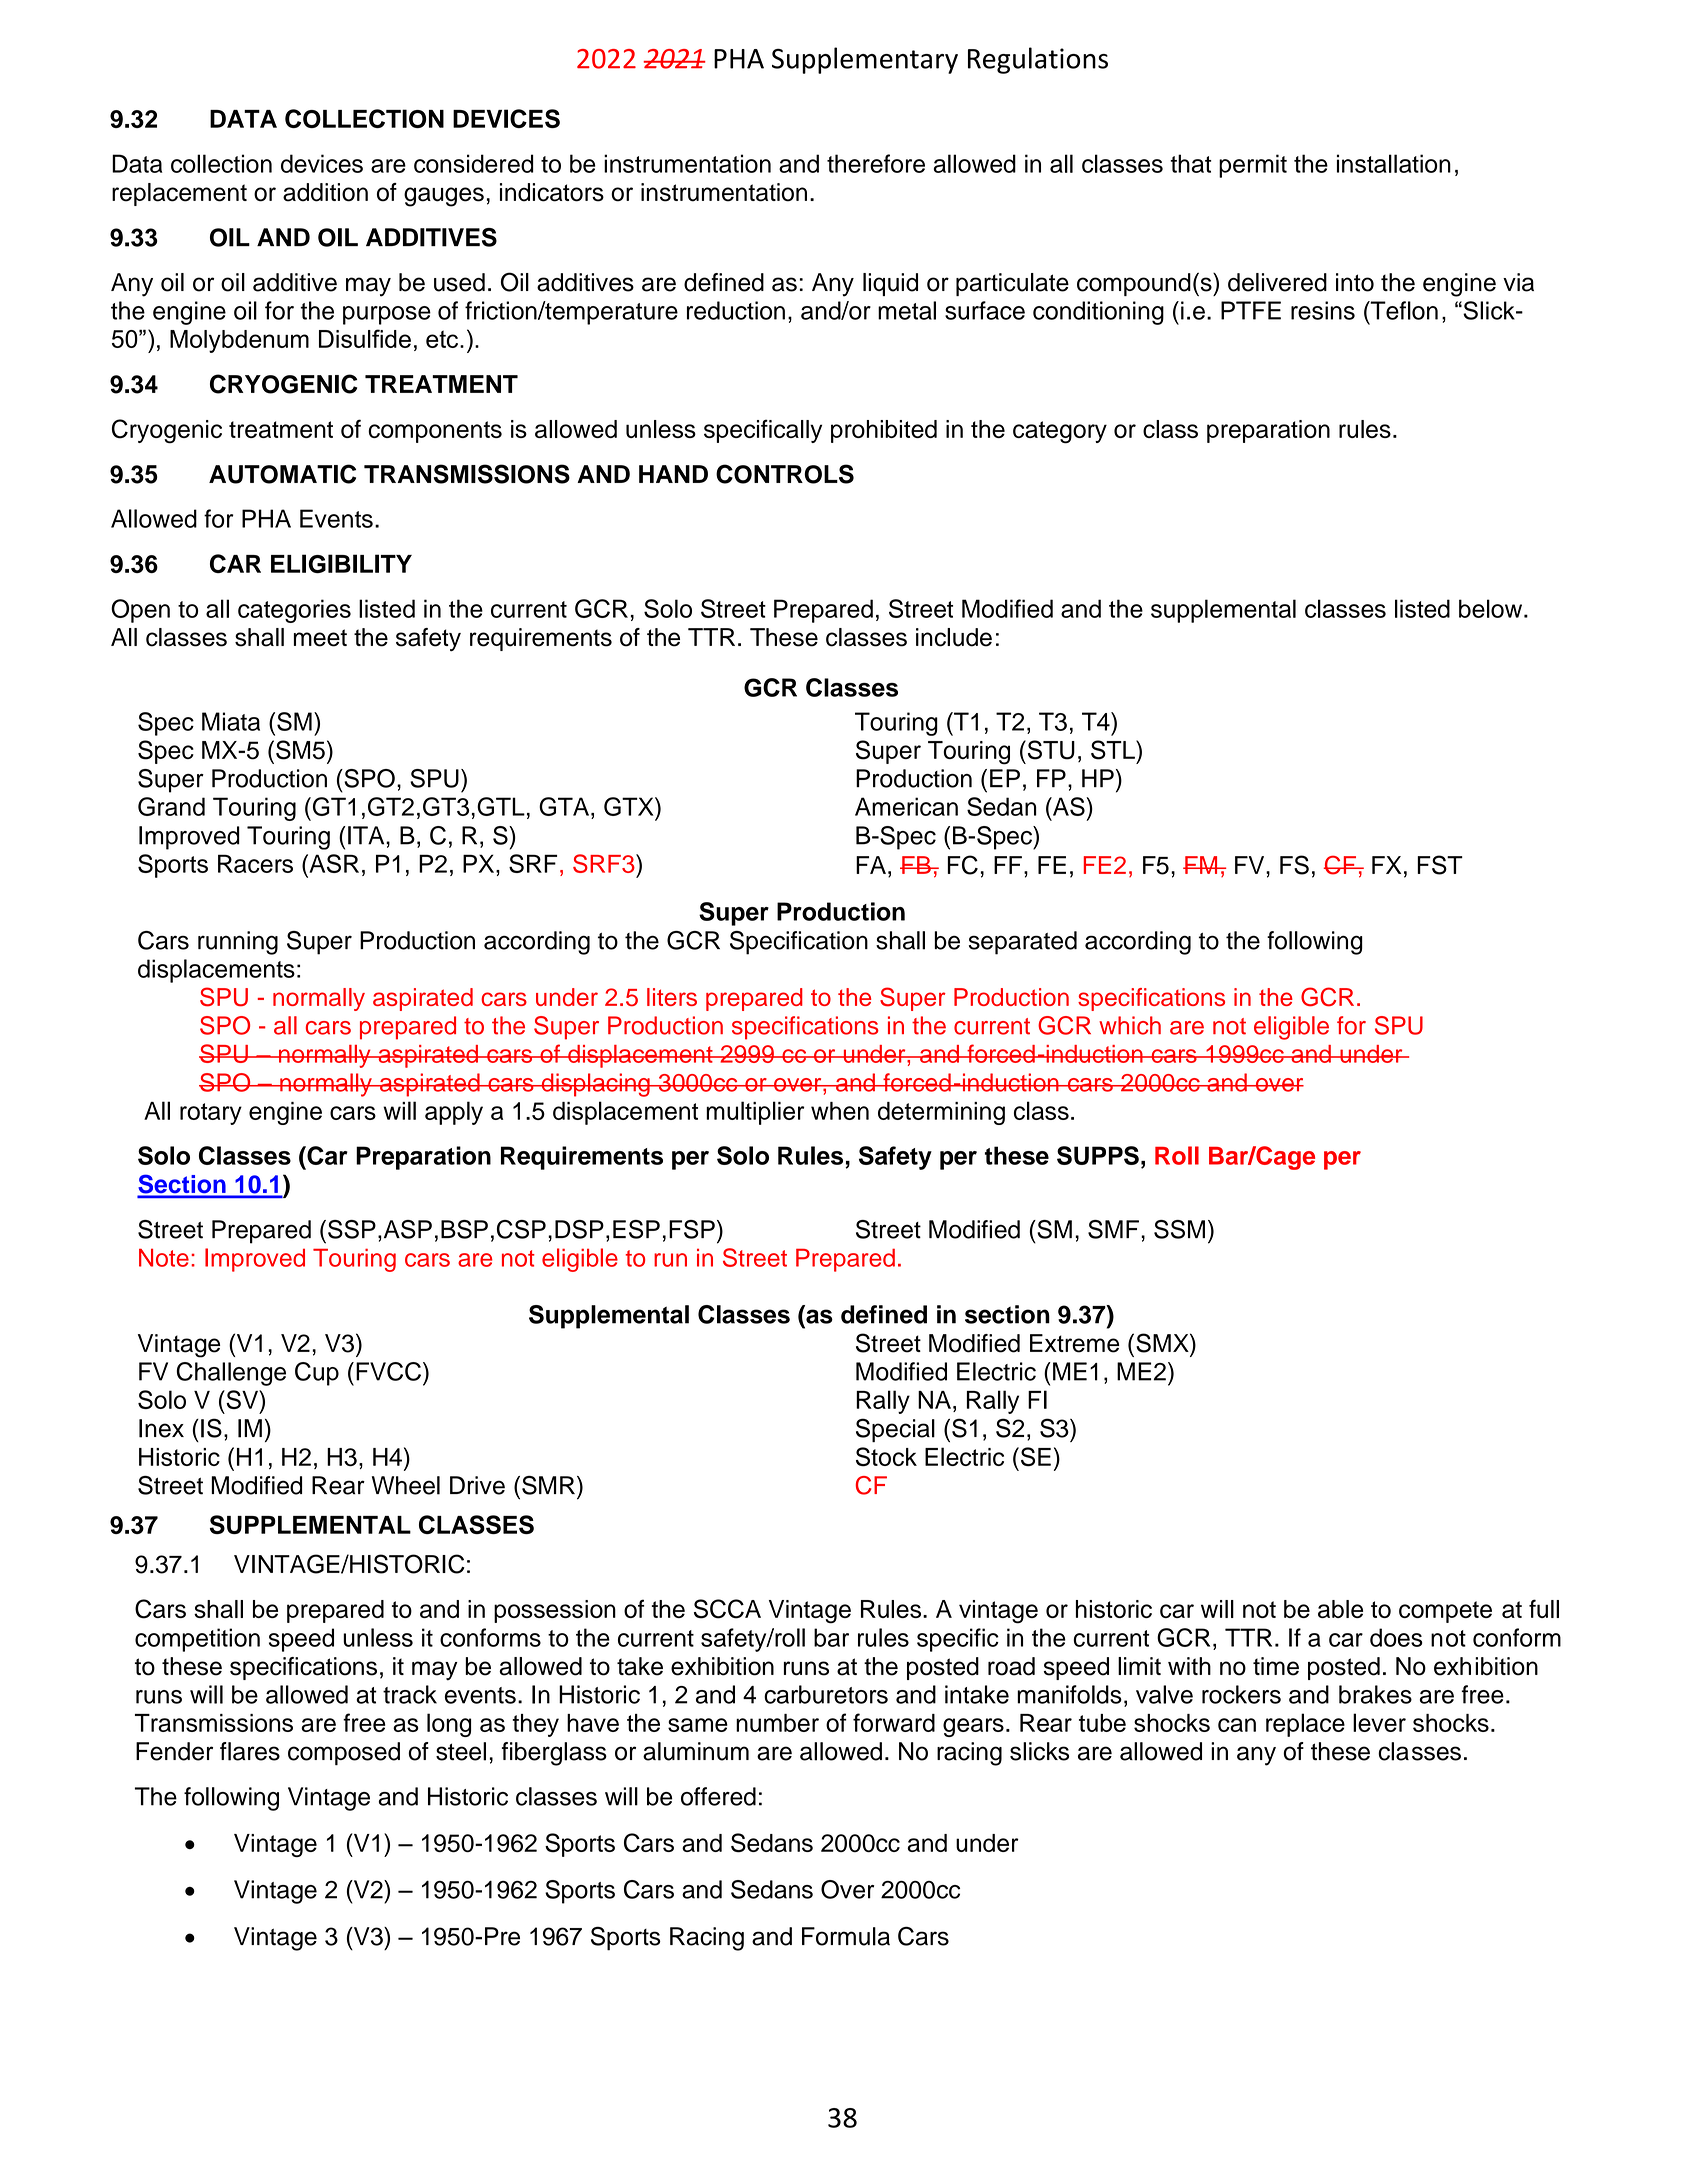  What do you see at coordinates (211, 1114) in the image?
I see `rotary` at bounding box center [211, 1114].
